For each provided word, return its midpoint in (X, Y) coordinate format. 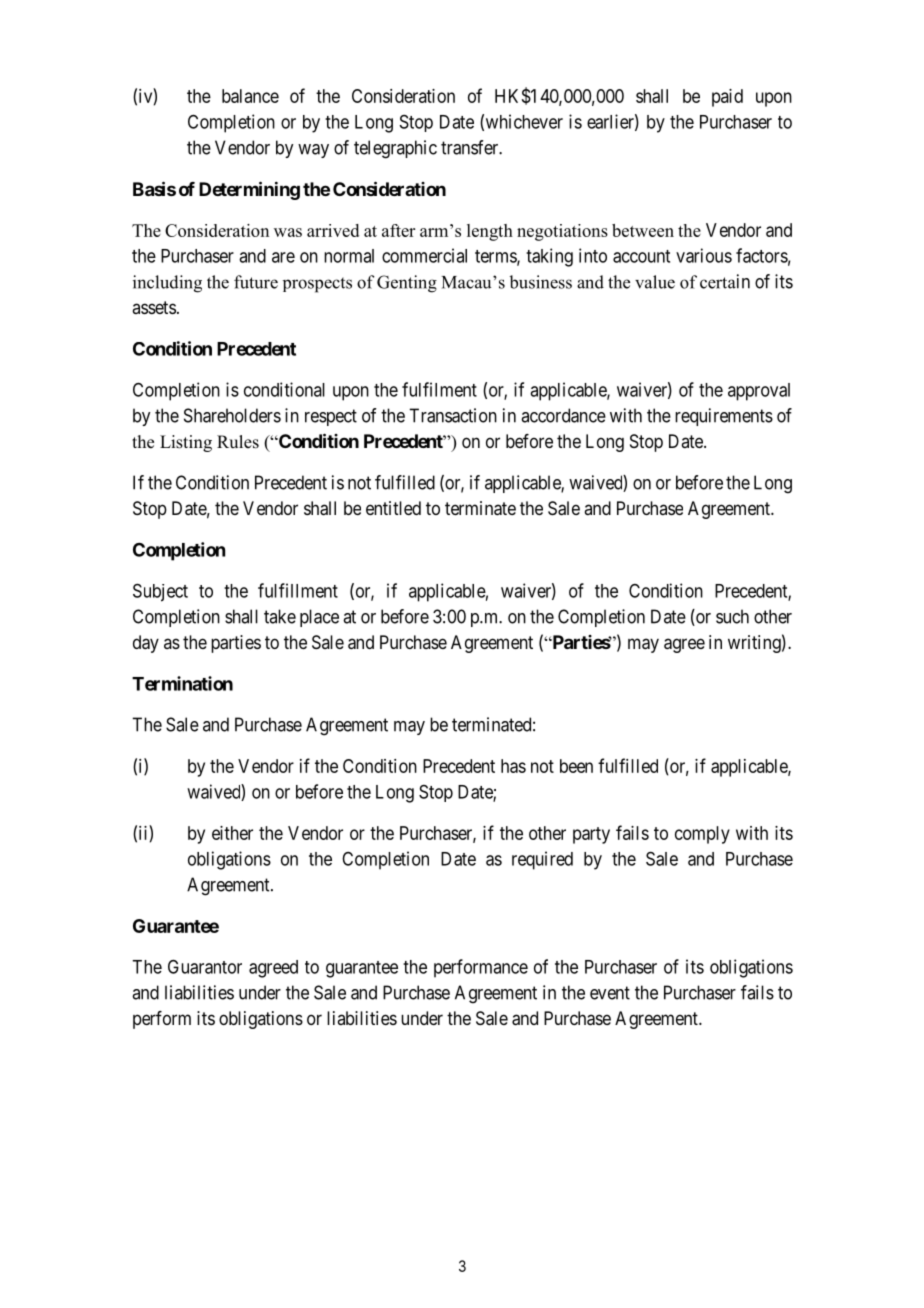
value (655, 282)
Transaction (453, 415)
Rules (238, 442)
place (319, 618)
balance (250, 96)
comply (702, 835)
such (732, 616)
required (542, 860)
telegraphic (395, 149)
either (232, 833)
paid (727, 98)
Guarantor (205, 966)
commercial (424, 255)
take (280, 616)
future (256, 282)
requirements (724, 417)
